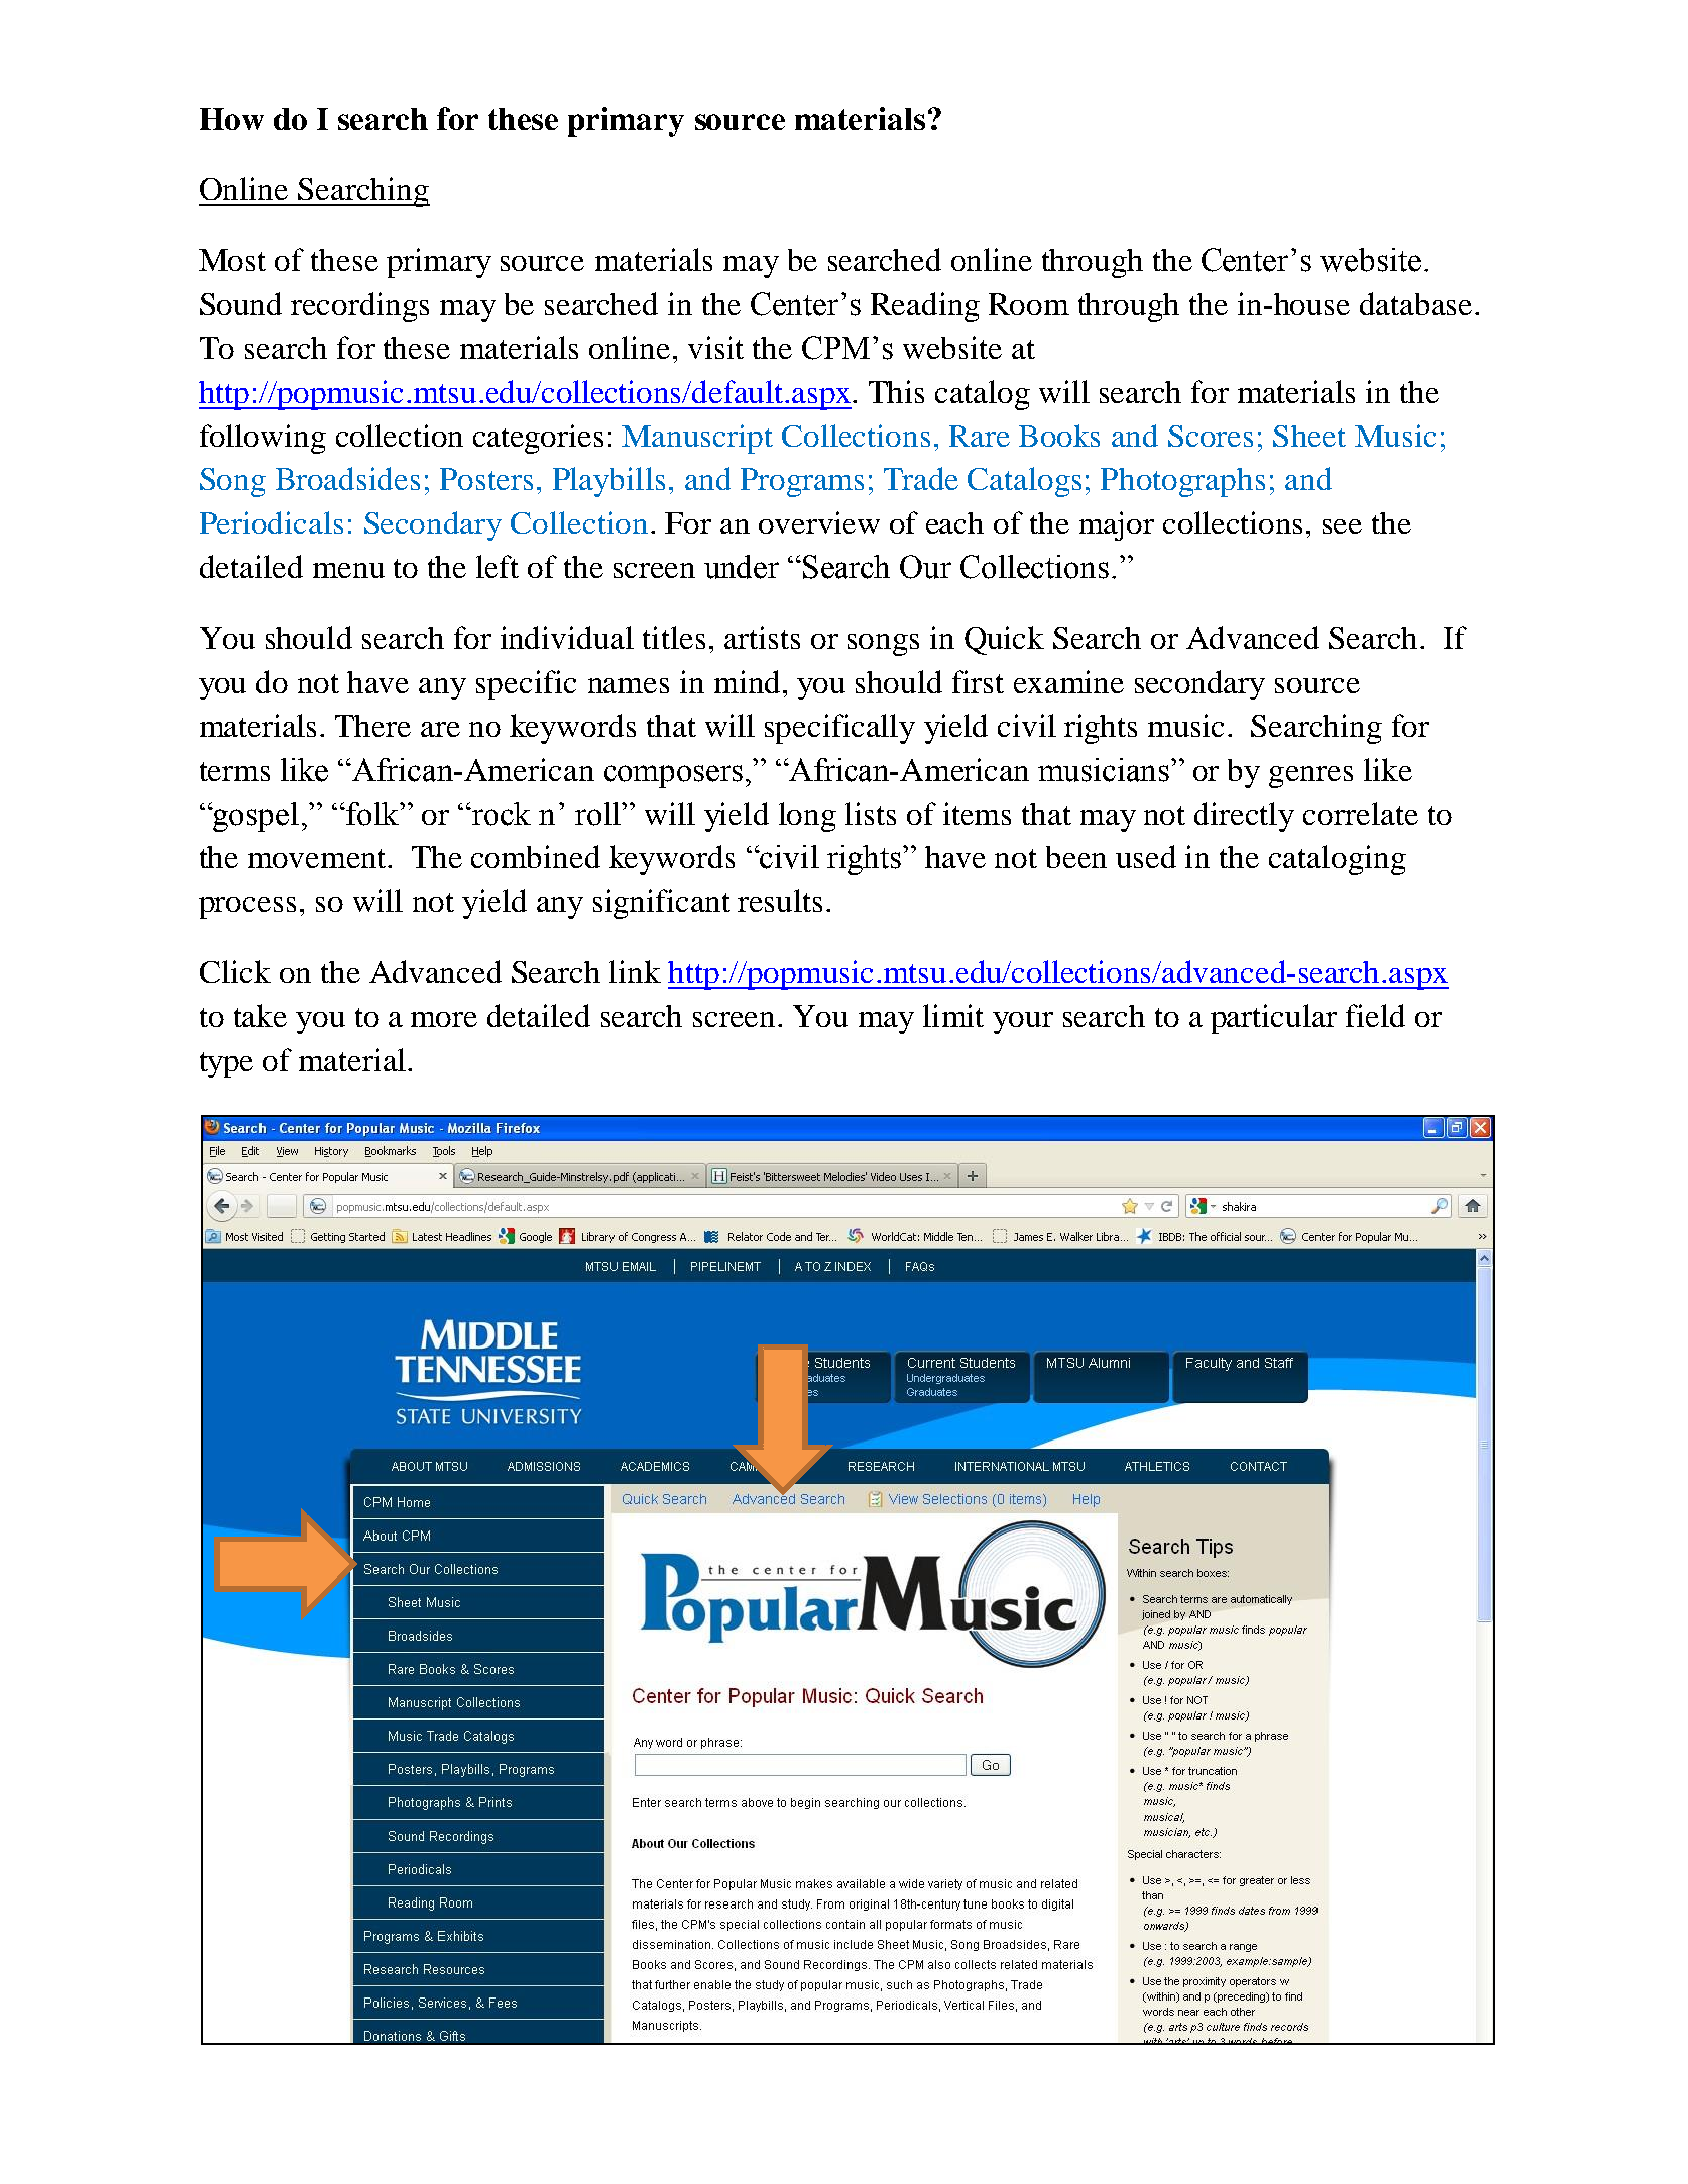  What do you see at coordinates (1311, 777) in the screenshot?
I see `genres` at bounding box center [1311, 777].
